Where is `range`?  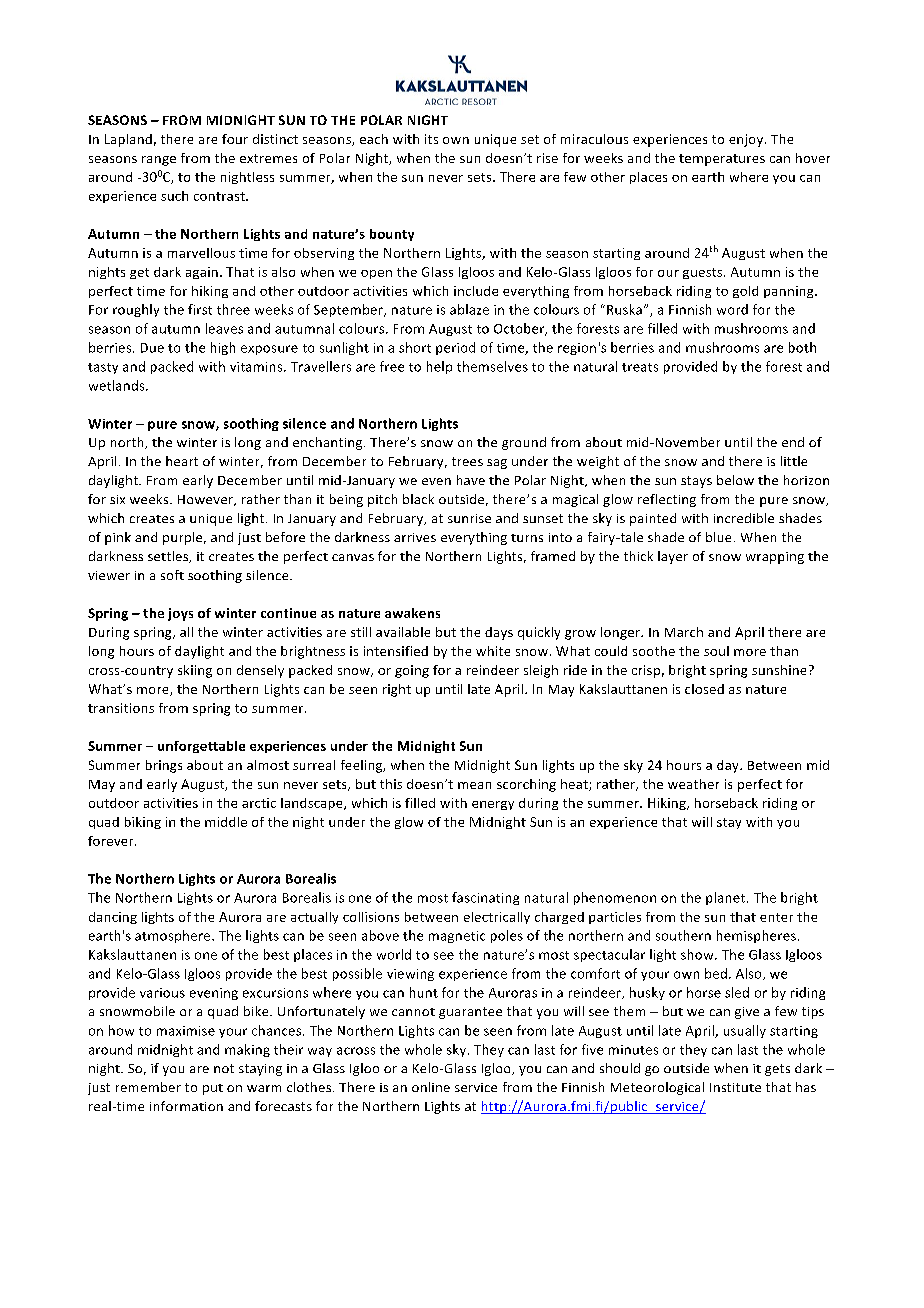 range is located at coordinates (159, 161).
